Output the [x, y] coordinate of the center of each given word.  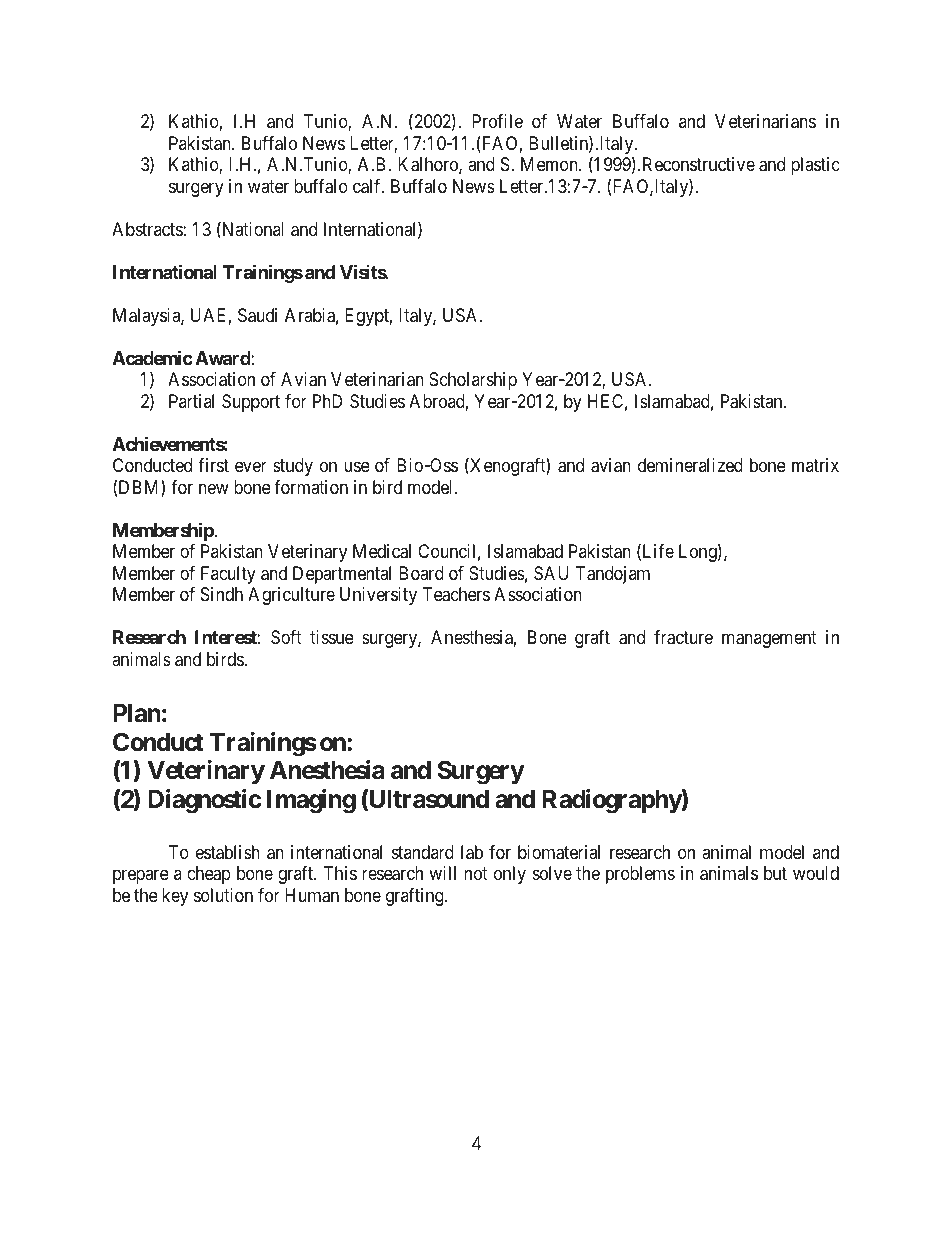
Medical [382, 551]
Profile [497, 121]
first [213, 465]
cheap [209, 875]
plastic [815, 166]
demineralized [690, 465]
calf [368, 186]
